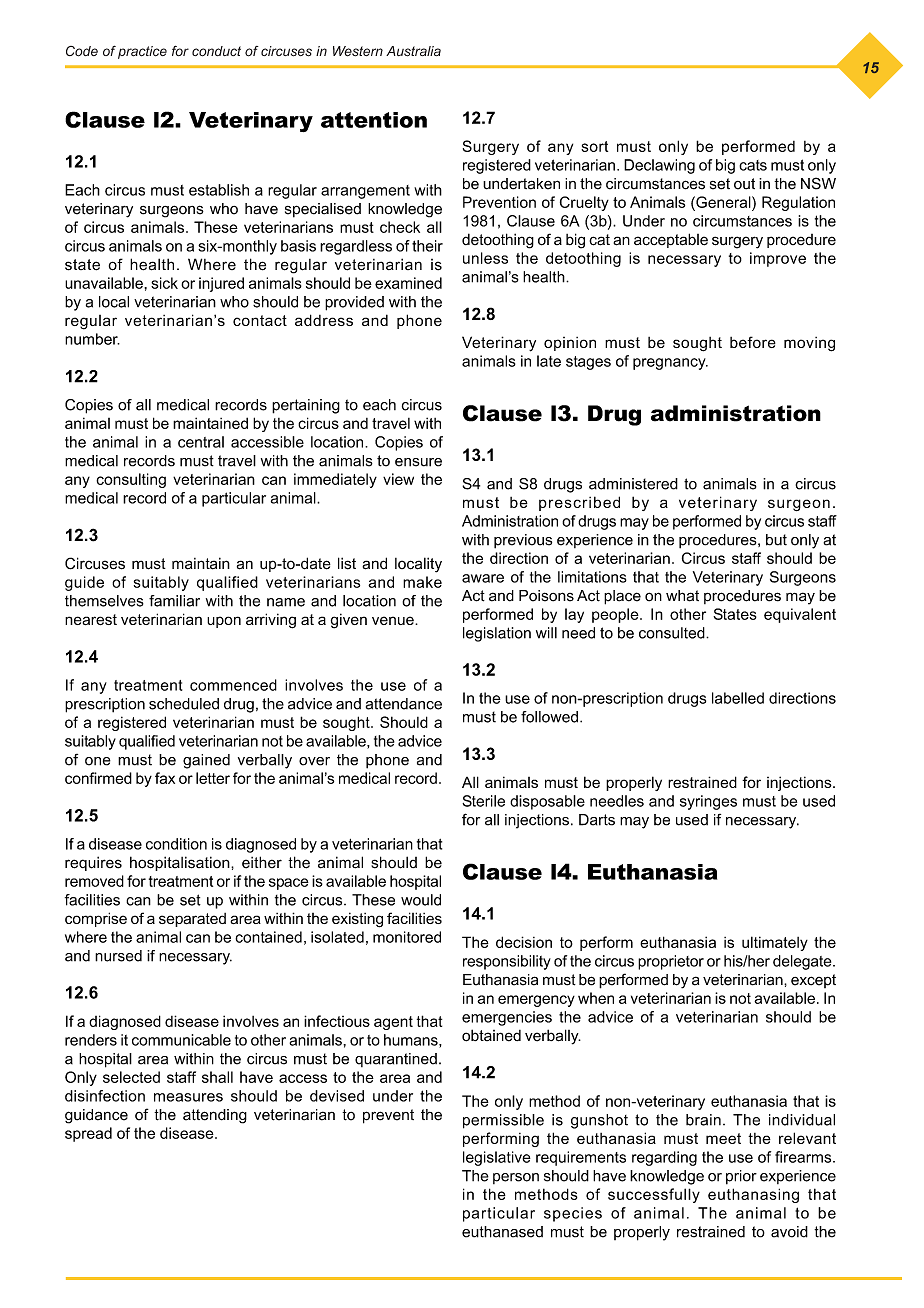 Image resolution: width=924 pixels, height=1308 pixels. Describe the element at coordinates (497, 1158) in the page. I see `legislative` at that location.
